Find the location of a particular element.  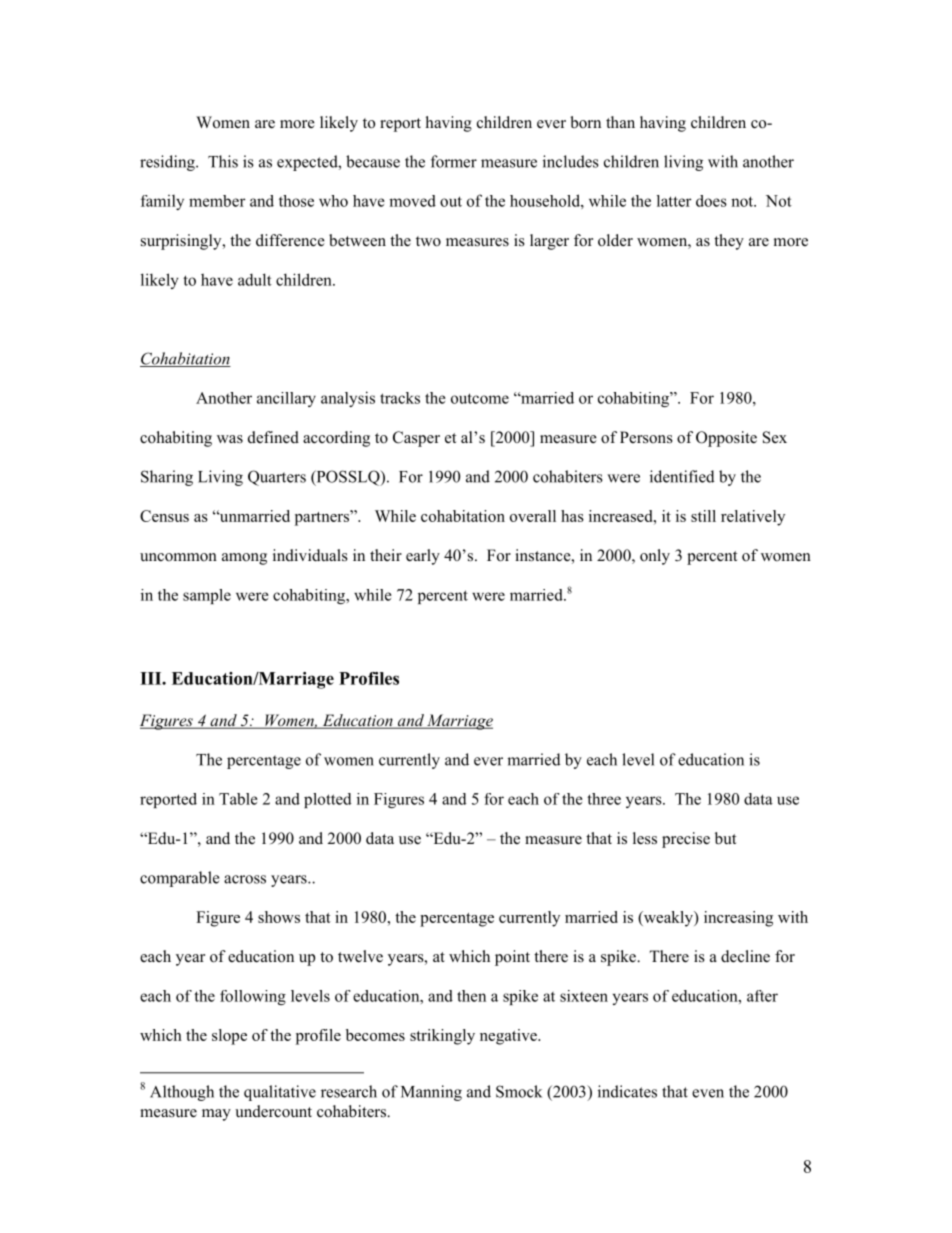

member is located at coordinates (217, 201).
